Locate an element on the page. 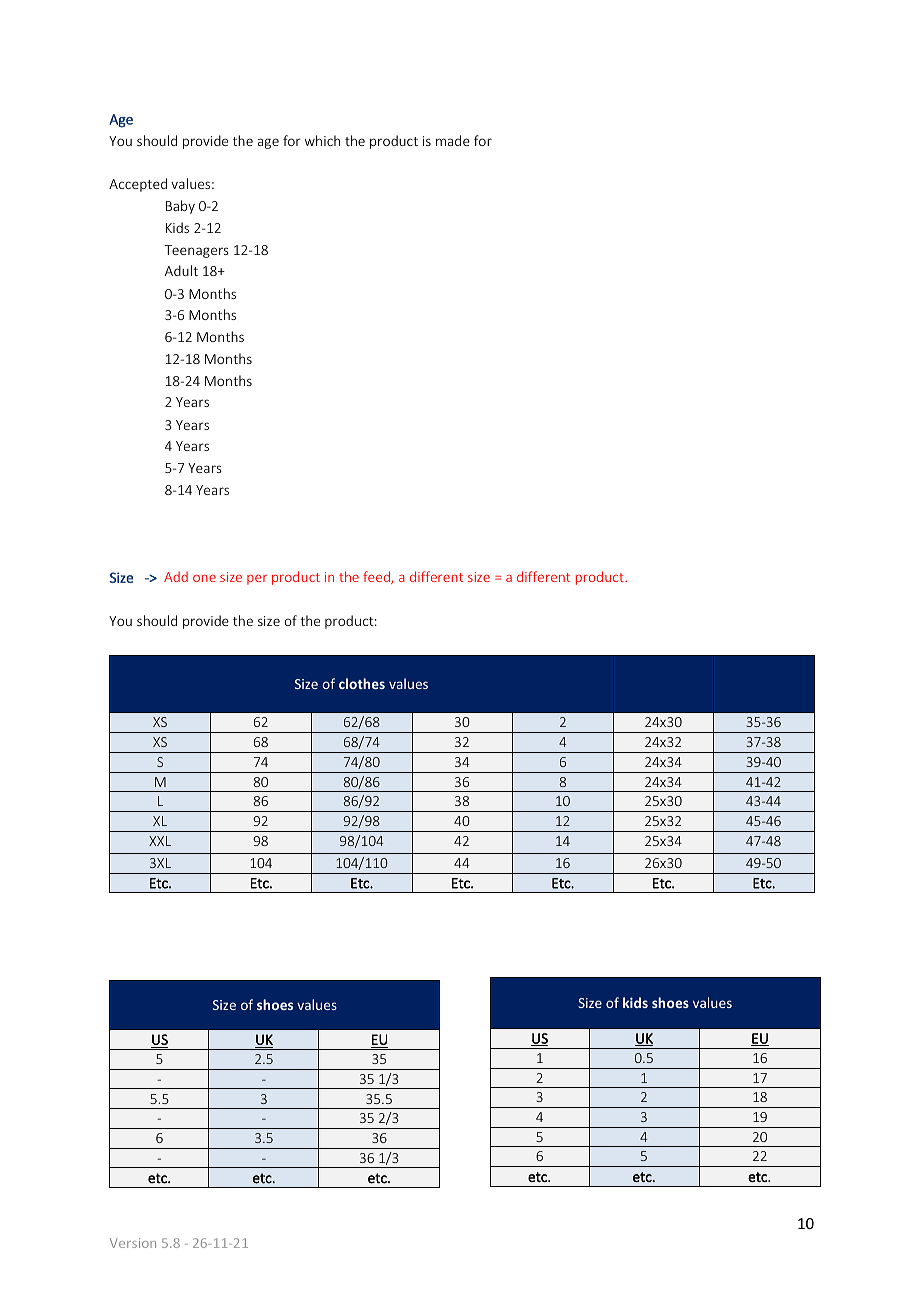  Version is located at coordinates (133, 1243).
